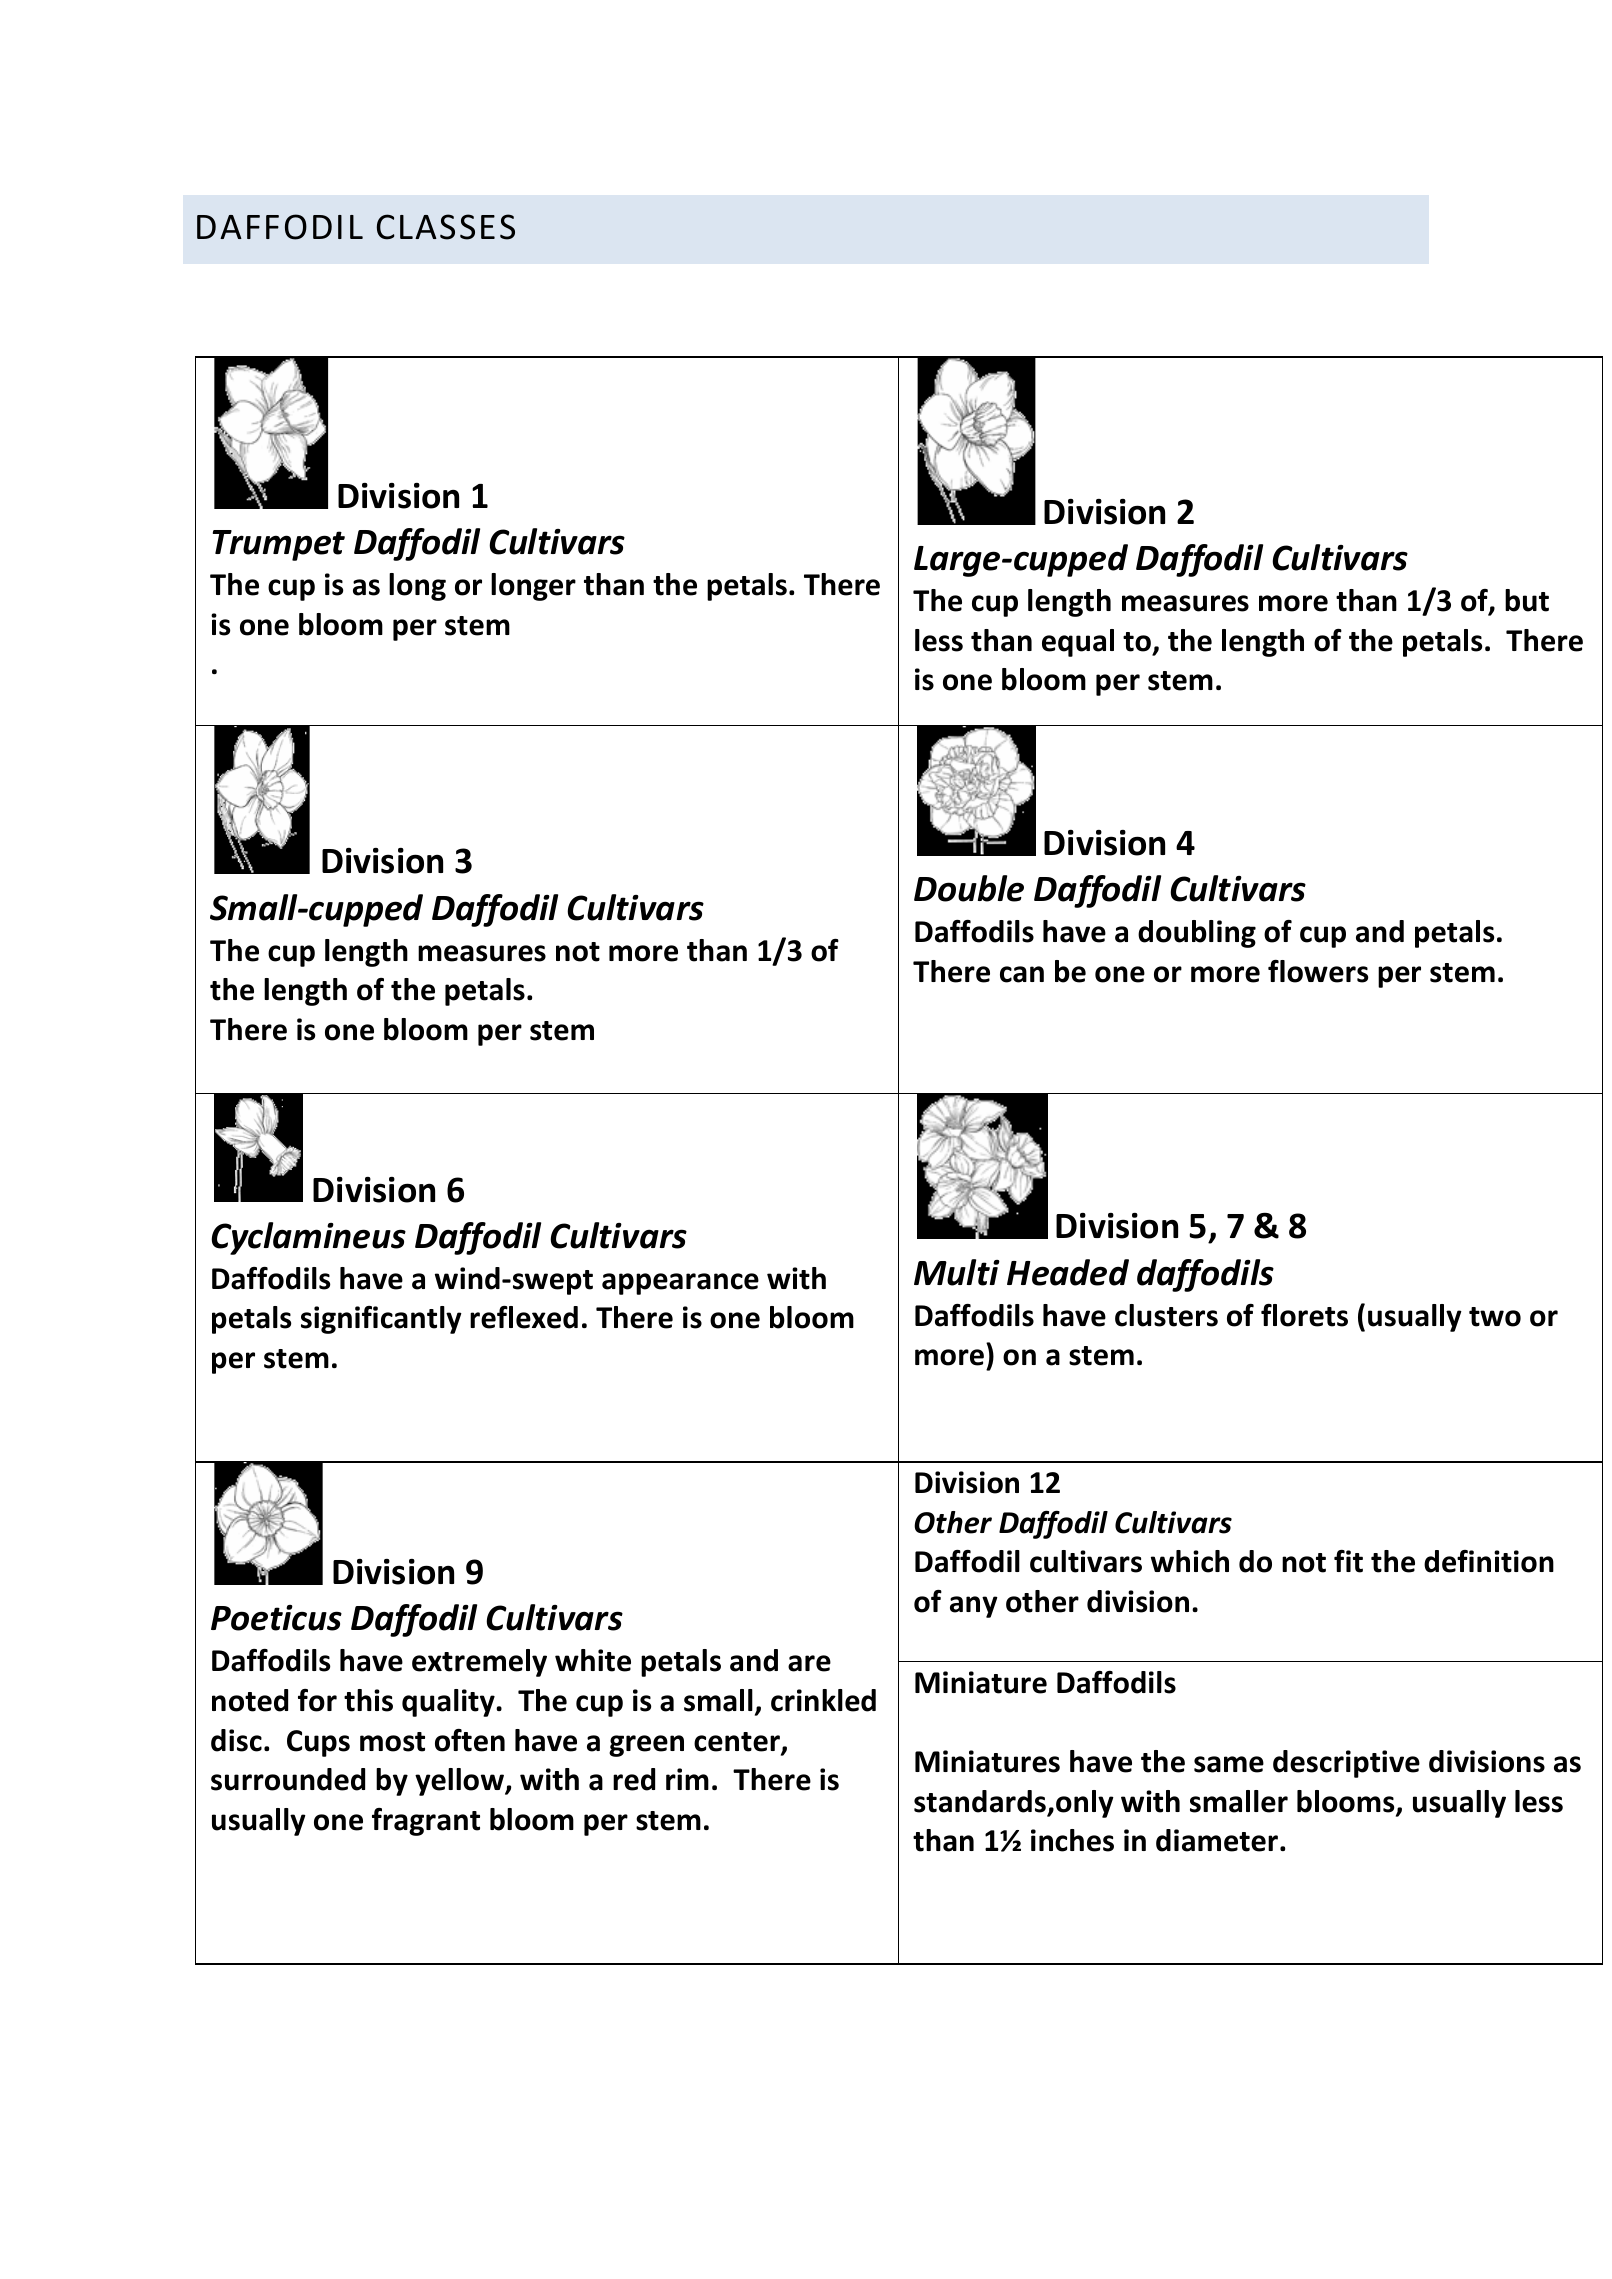  Describe the element at coordinates (1527, 600) in the document. I see `but` at that location.
